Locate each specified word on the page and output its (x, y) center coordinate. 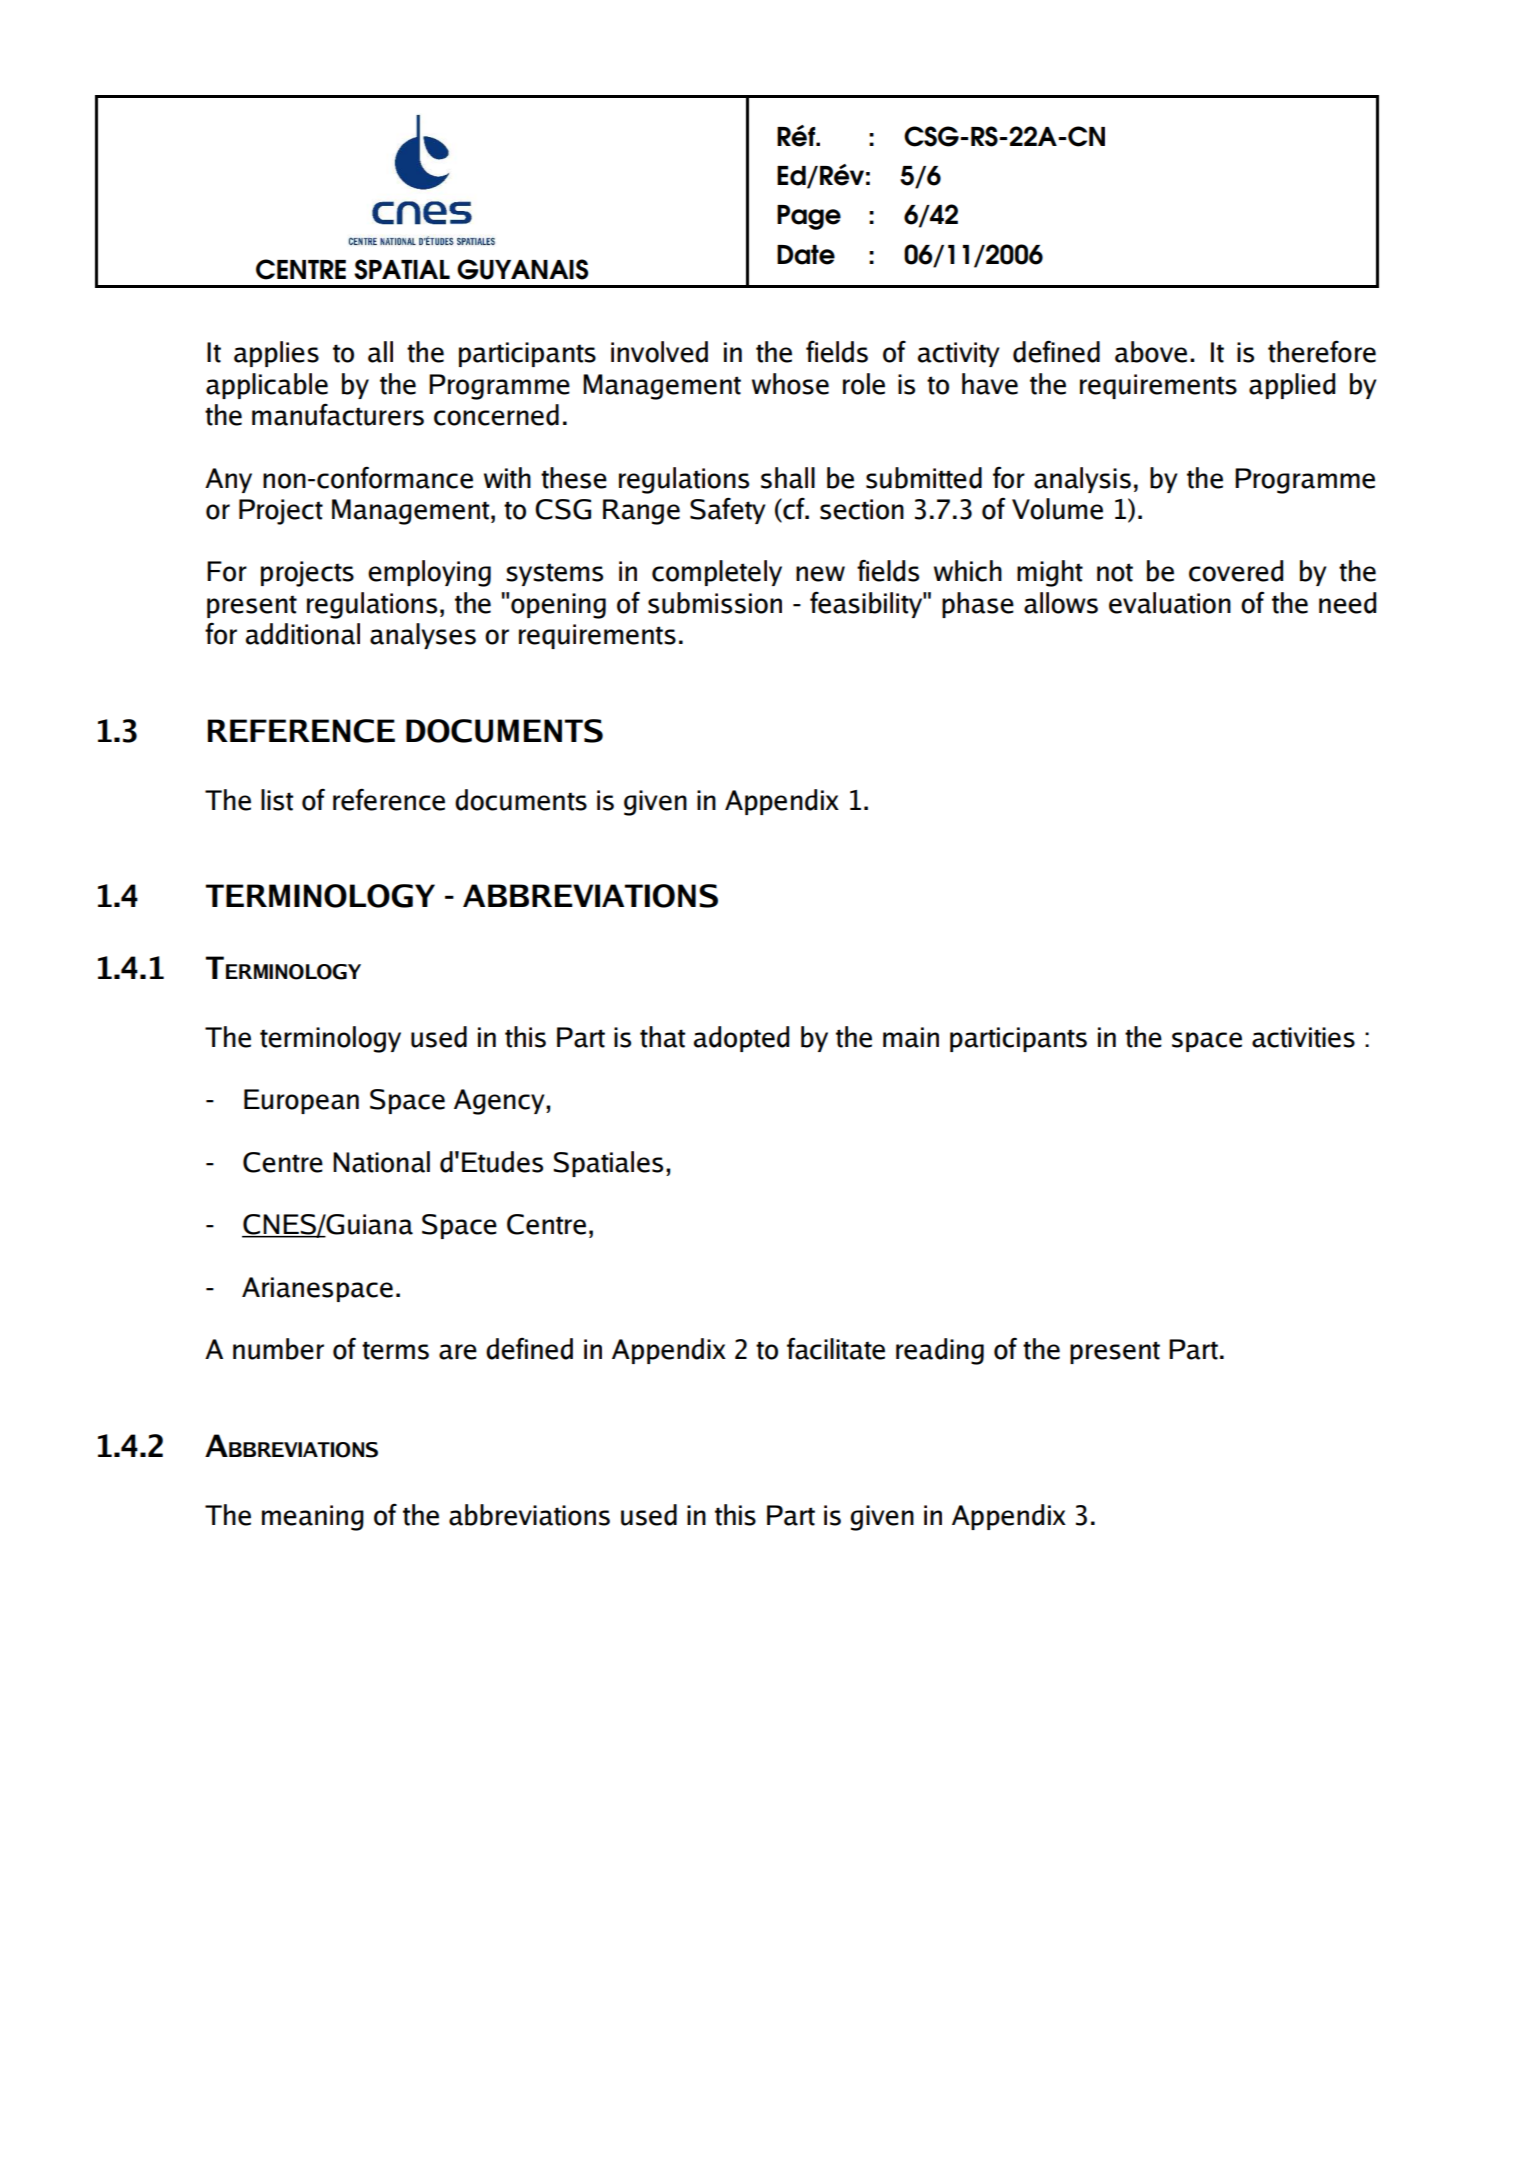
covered (1236, 571)
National (381, 1162)
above (1151, 352)
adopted (741, 1039)
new (820, 574)
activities (1303, 1037)
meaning (313, 1518)
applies (276, 354)
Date (806, 255)
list (277, 800)
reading (940, 1351)
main (911, 1037)
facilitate (836, 1349)
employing (429, 573)
